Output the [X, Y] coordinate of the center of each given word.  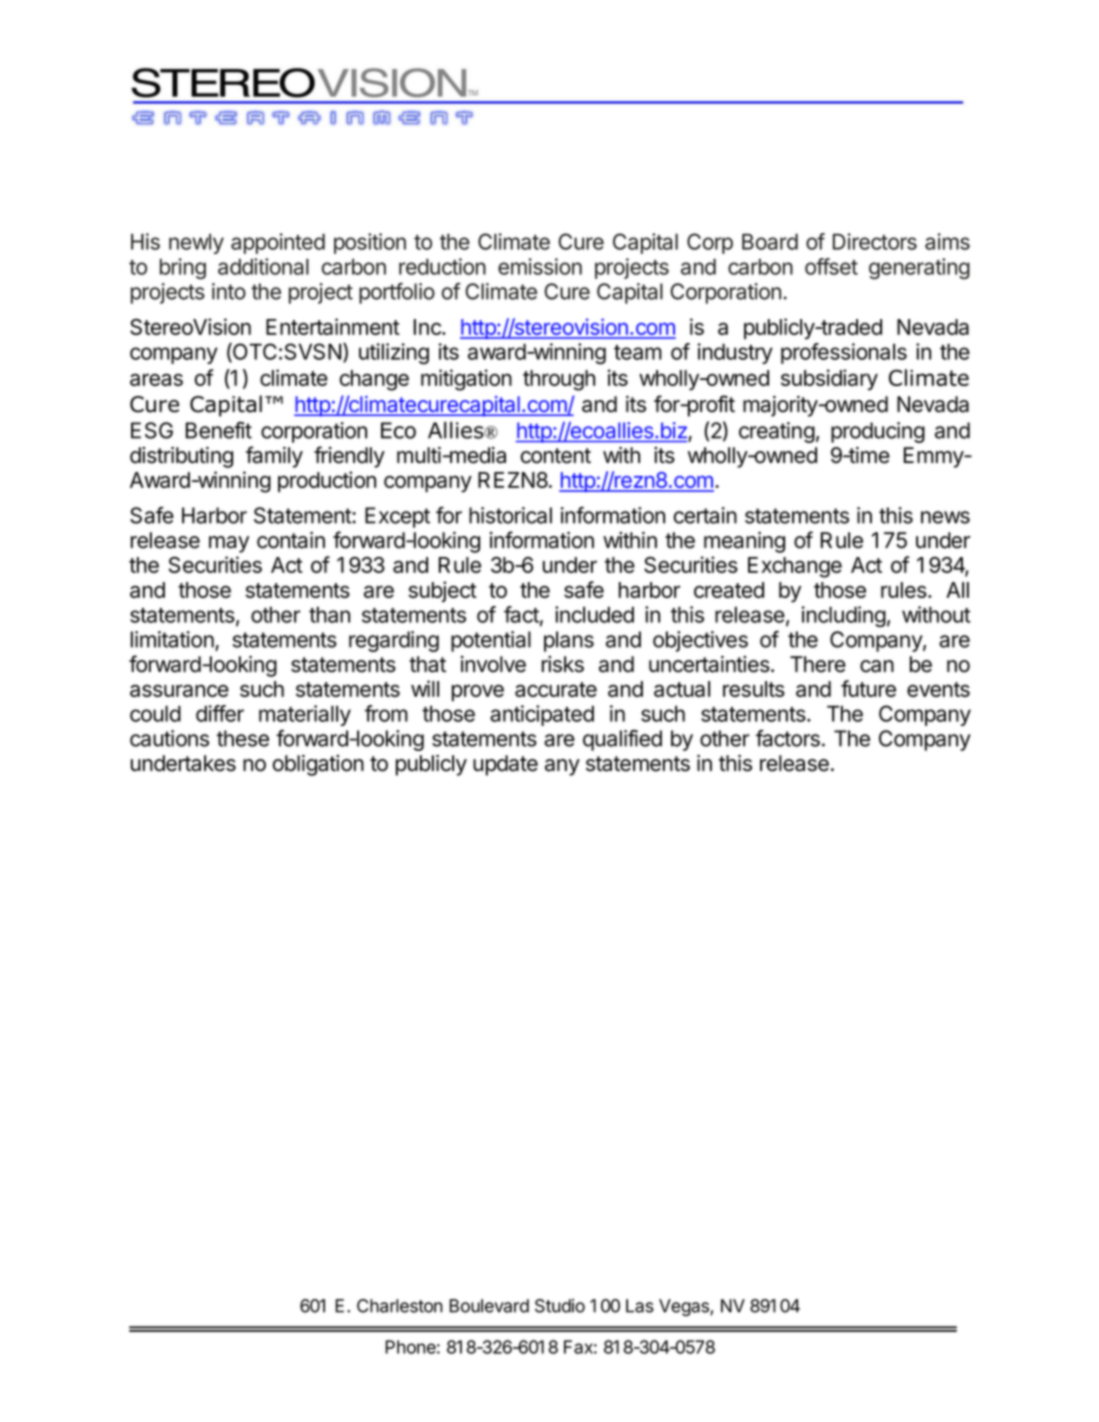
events [938, 689]
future [868, 688]
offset [831, 266]
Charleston [400, 1306]
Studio [560, 1306]
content [556, 456]
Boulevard [489, 1306]
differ [220, 713]
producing [878, 432]
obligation [318, 765]
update [505, 765]
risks [563, 664]
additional [263, 266]
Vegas [685, 1307]
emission [540, 266]
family [274, 457]
